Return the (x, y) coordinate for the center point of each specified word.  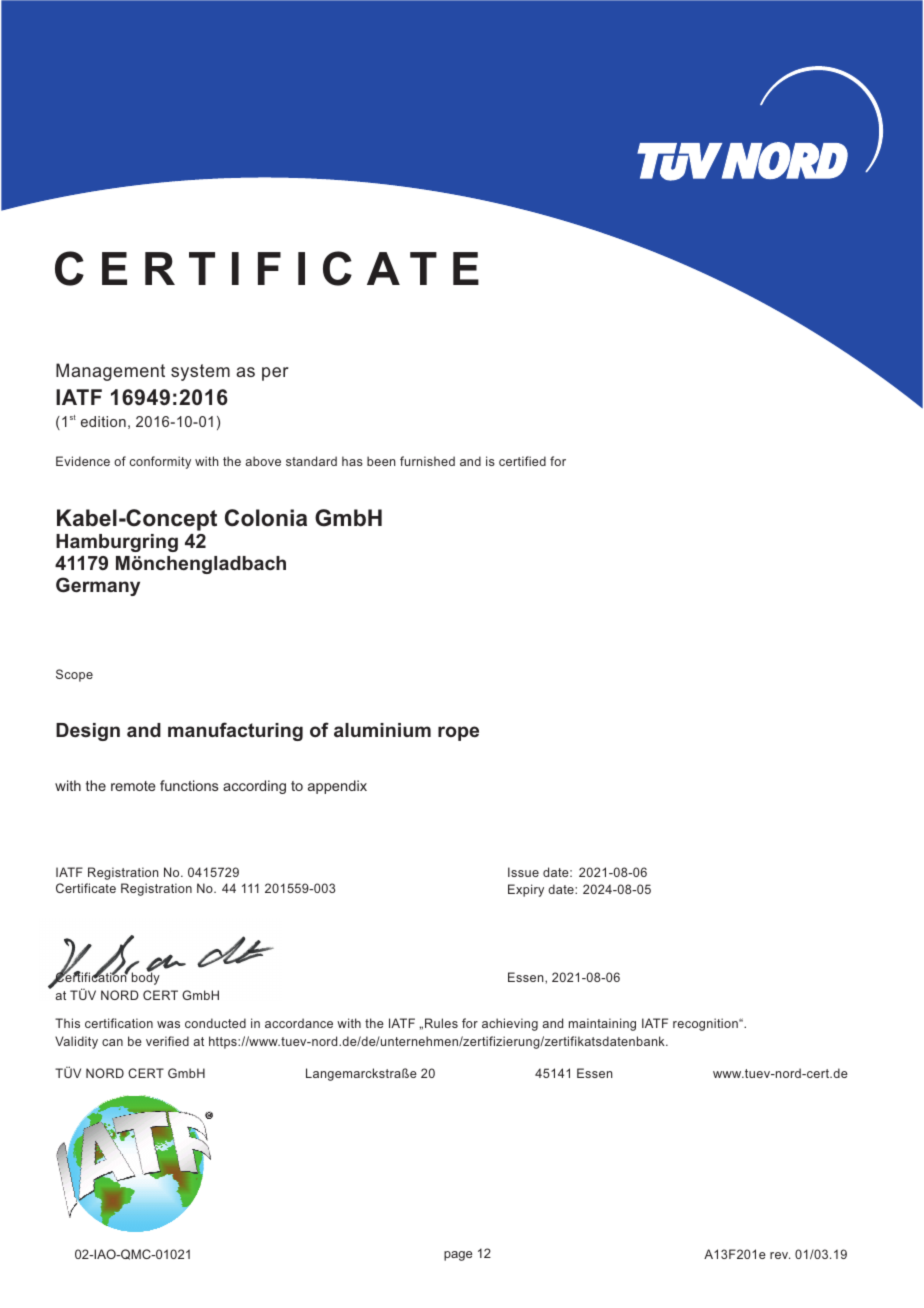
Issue (523, 872)
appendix (337, 787)
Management (110, 372)
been (381, 461)
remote (133, 786)
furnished (427, 461)
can (112, 1042)
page (458, 1256)
